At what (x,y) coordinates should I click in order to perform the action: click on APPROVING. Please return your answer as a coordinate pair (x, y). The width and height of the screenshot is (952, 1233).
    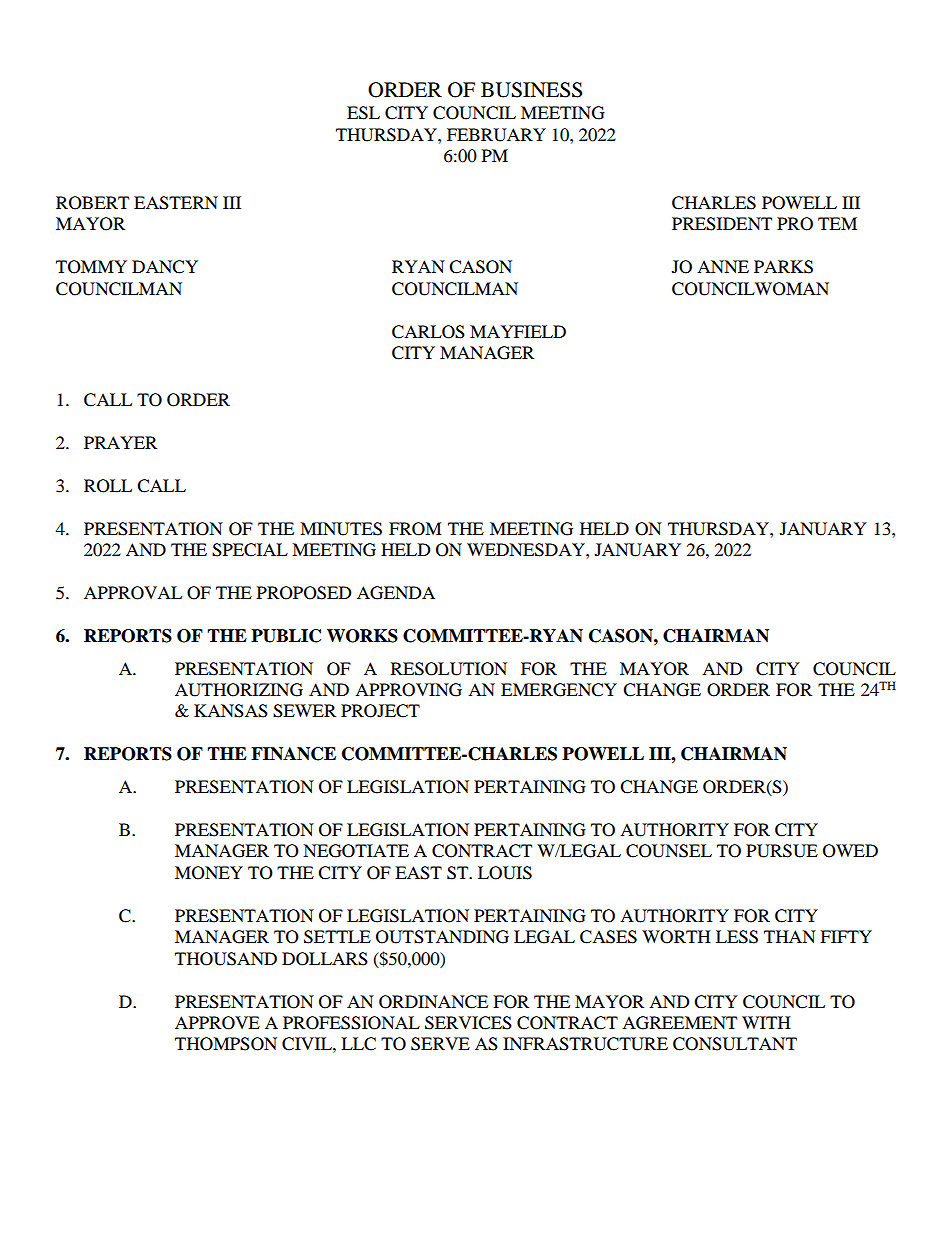
    Looking at the image, I should click on (408, 690).
